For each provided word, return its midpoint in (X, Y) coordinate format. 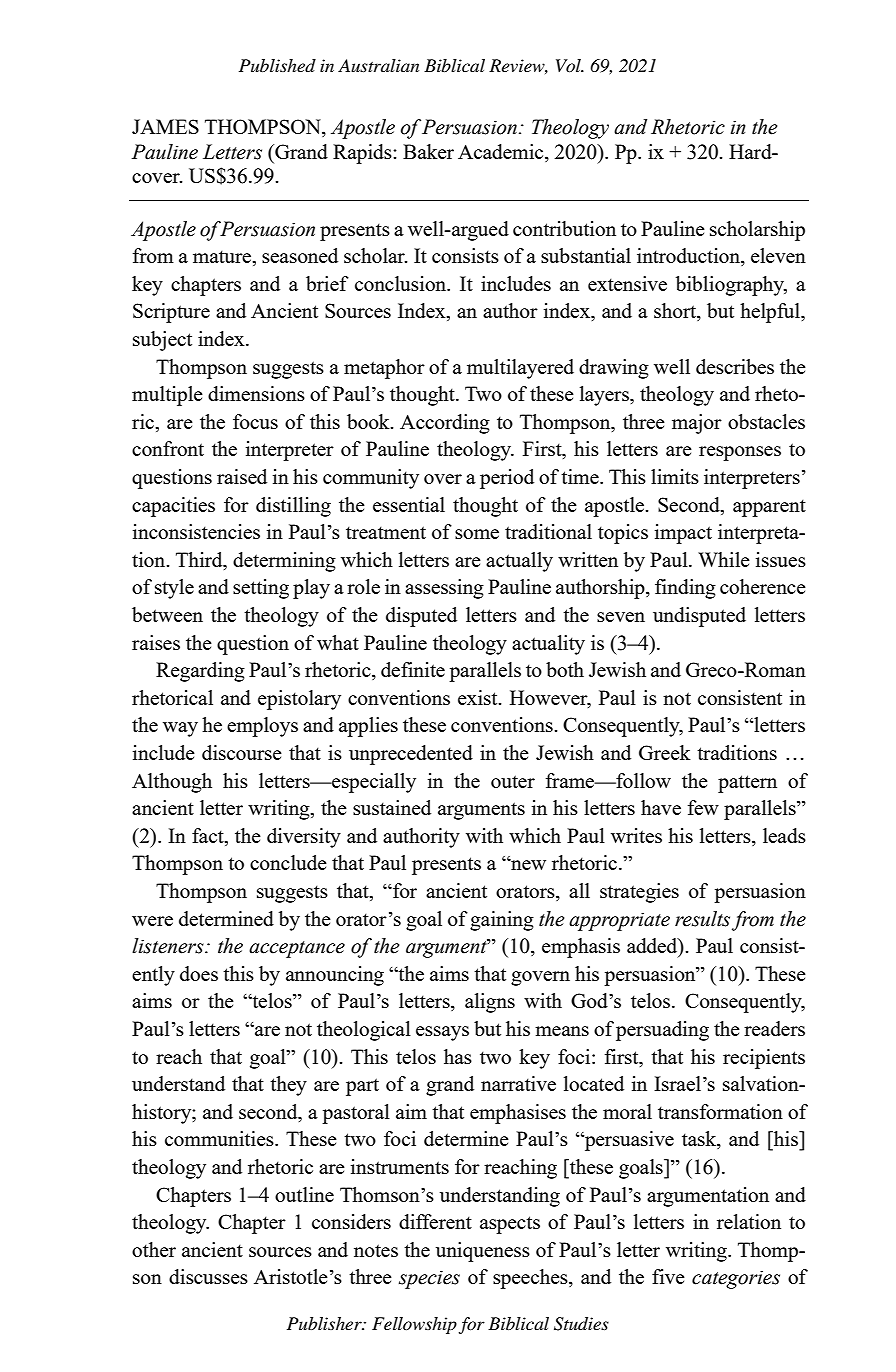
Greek (665, 752)
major (697, 424)
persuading (662, 1031)
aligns (490, 1003)
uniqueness (483, 1252)
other (154, 1249)
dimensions (256, 393)
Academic (502, 151)
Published (277, 66)
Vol (569, 65)
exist (479, 697)
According (445, 424)
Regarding (200, 672)
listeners (169, 946)
